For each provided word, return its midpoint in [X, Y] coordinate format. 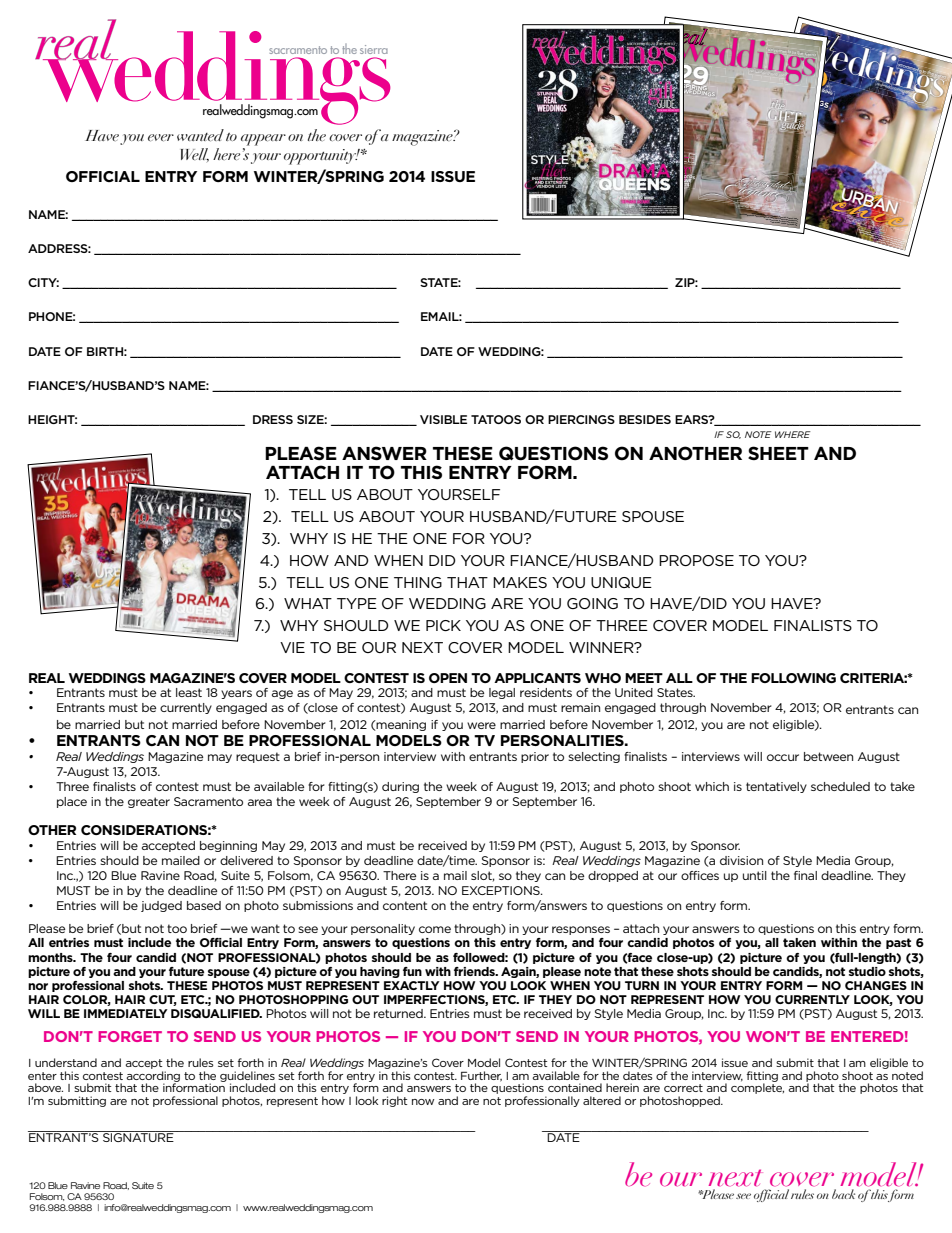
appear [263, 140]
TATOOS [496, 419]
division [741, 860]
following [793, 678]
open [448, 678]
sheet [778, 453]
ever [161, 137]
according [153, 1077]
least [189, 692]
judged [161, 906]
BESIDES [645, 419]
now [423, 1102]
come [435, 929]
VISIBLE [443, 419]
